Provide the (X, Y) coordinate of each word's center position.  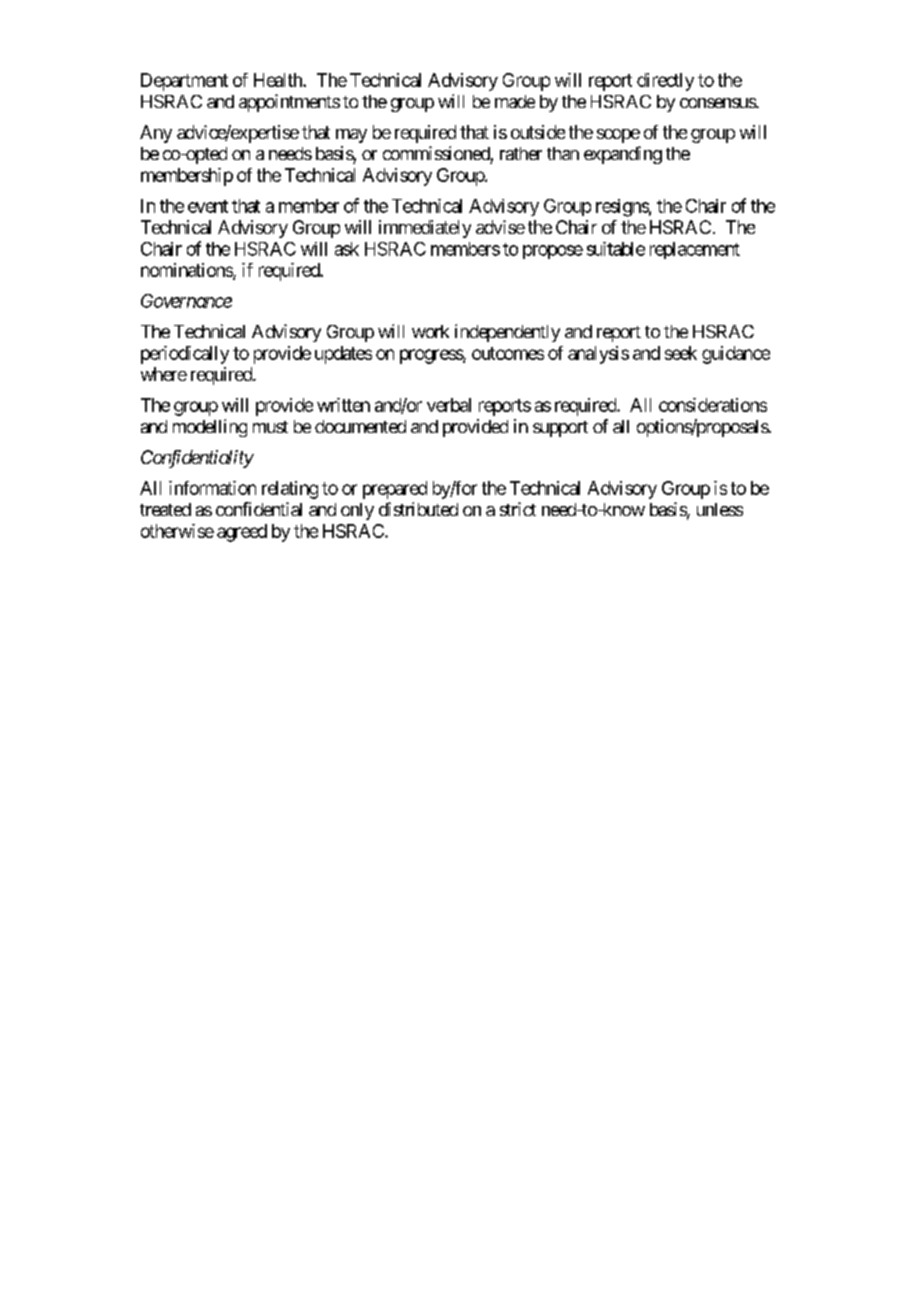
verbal (449, 405)
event (208, 206)
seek (681, 353)
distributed (418, 509)
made (515, 101)
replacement (695, 250)
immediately (425, 229)
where (164, 374)
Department (184, 82)
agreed (242, 533)
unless (720, 509)
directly (665, 82)
